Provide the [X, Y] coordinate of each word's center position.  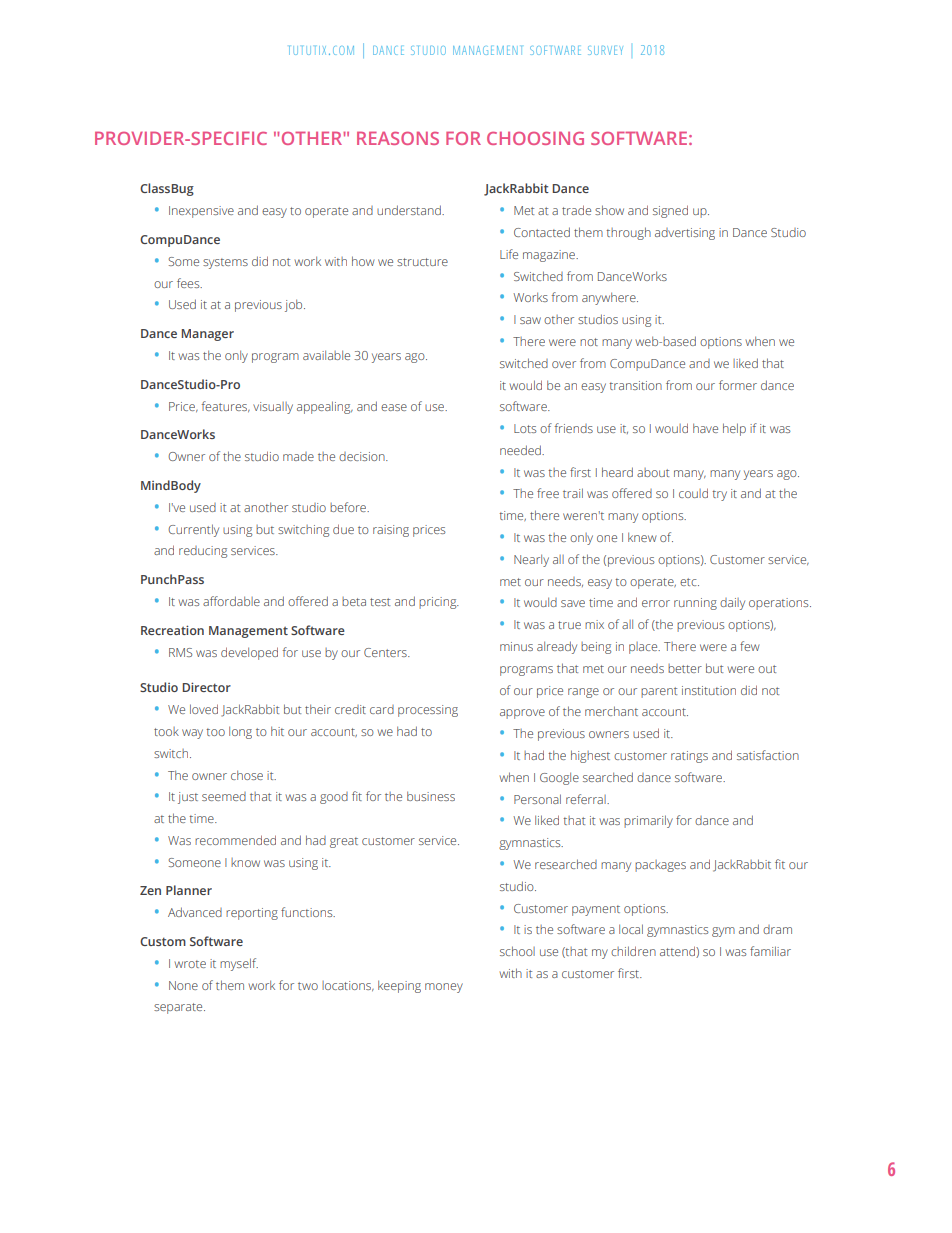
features [226, 406]
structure [422, 262]
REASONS [398, 138]
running [695, 604]
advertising [685, 234]
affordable [231, 601]
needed [521, 450]
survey [605, 50]
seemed [224, 796]
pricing [439, 603]
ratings [689, 757]
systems [225, 263]
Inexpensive [201, 212]
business [431, 796]
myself [239, 964]
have [705, 428]
